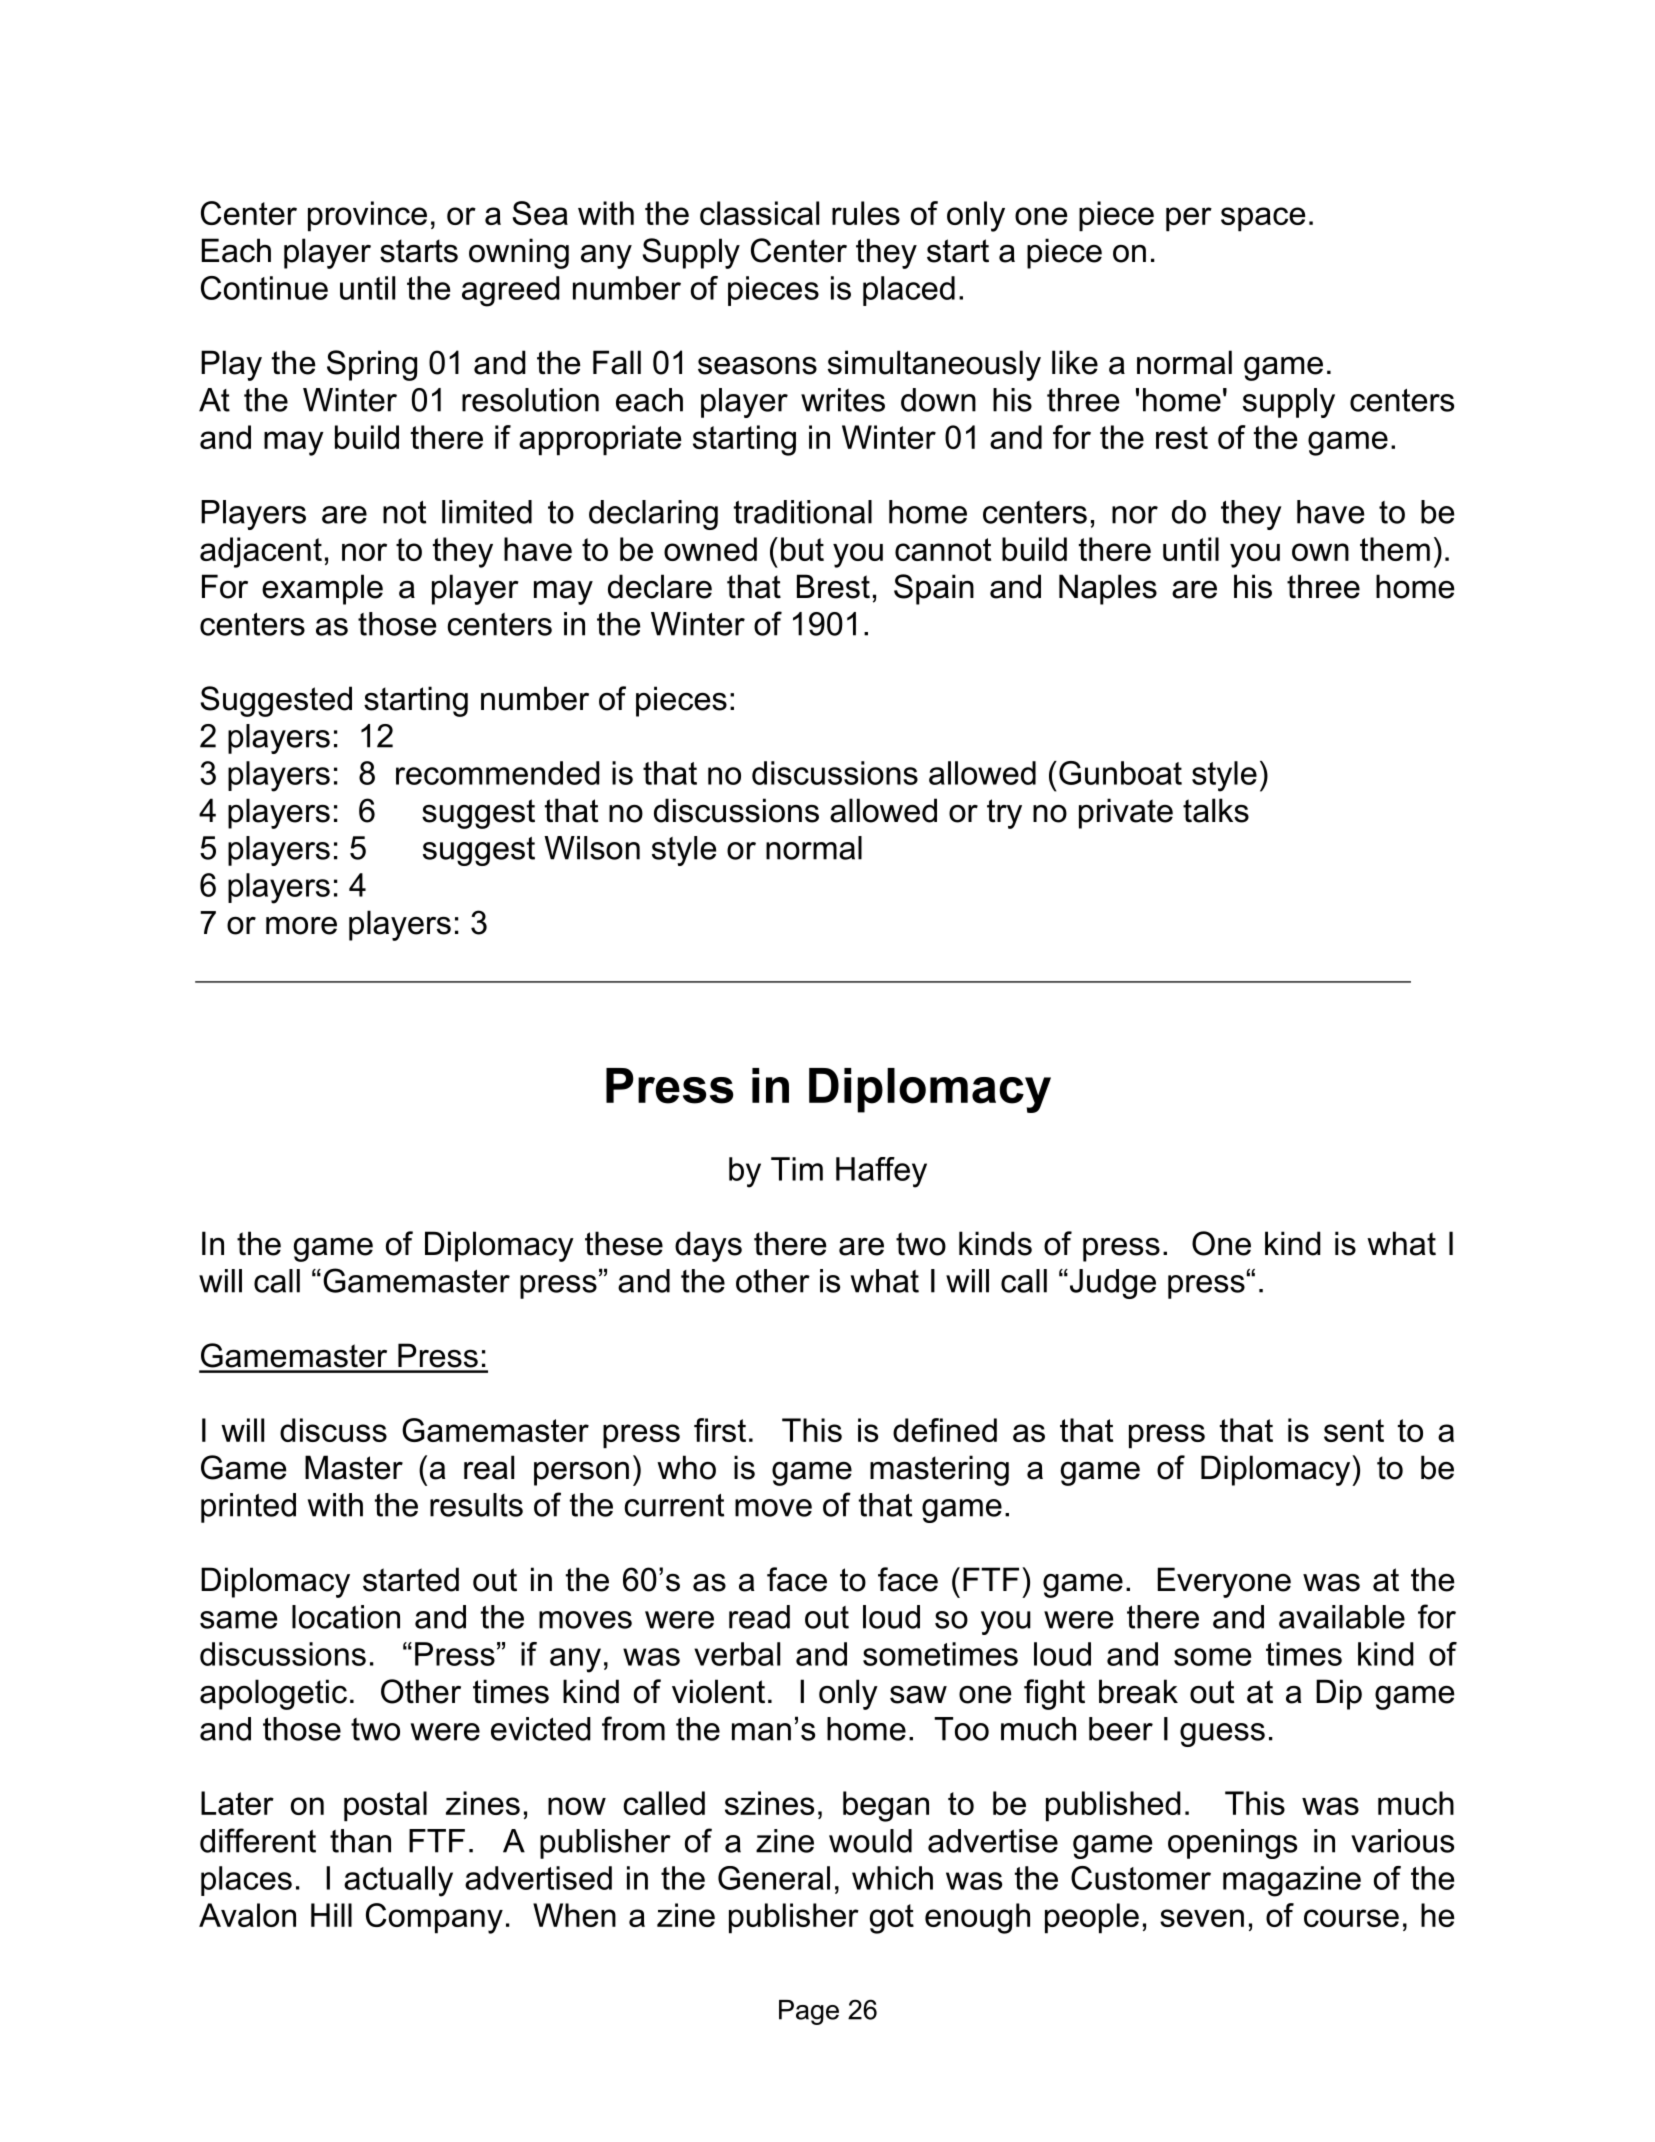 Image resolution: width=1655 pixels, height=2142 pixels. I want to click on Everyone, so click(1224, 1582).
